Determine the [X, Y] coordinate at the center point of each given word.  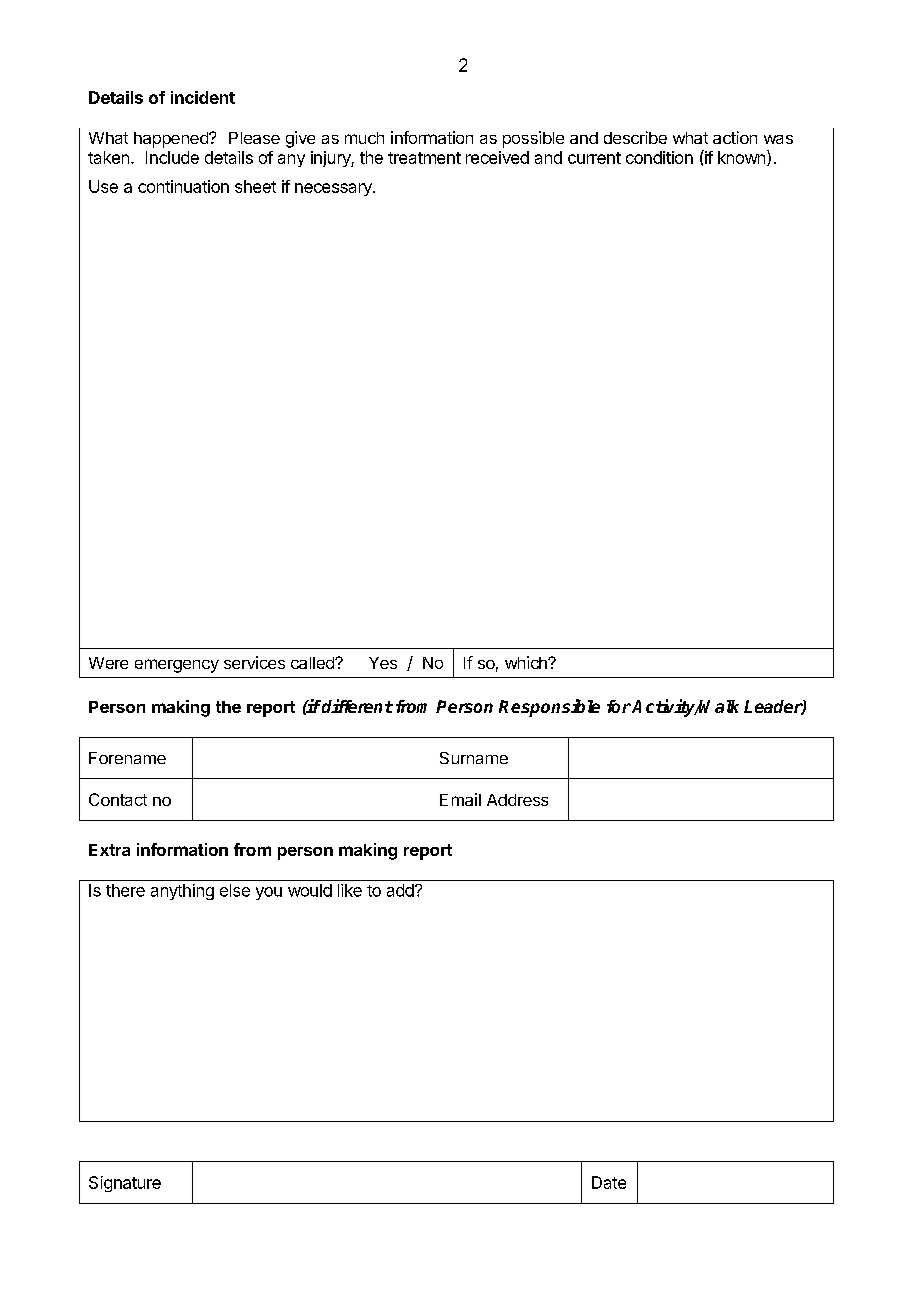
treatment [424, 158]
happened [172, 140]
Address [517, 800]
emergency [177, 666]
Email [460, 799]
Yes [383, 663]
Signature [125, 1184]
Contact [118, 799]
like [350, 890]
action [735, 137]
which [527, 662]
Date [609, 1182]
